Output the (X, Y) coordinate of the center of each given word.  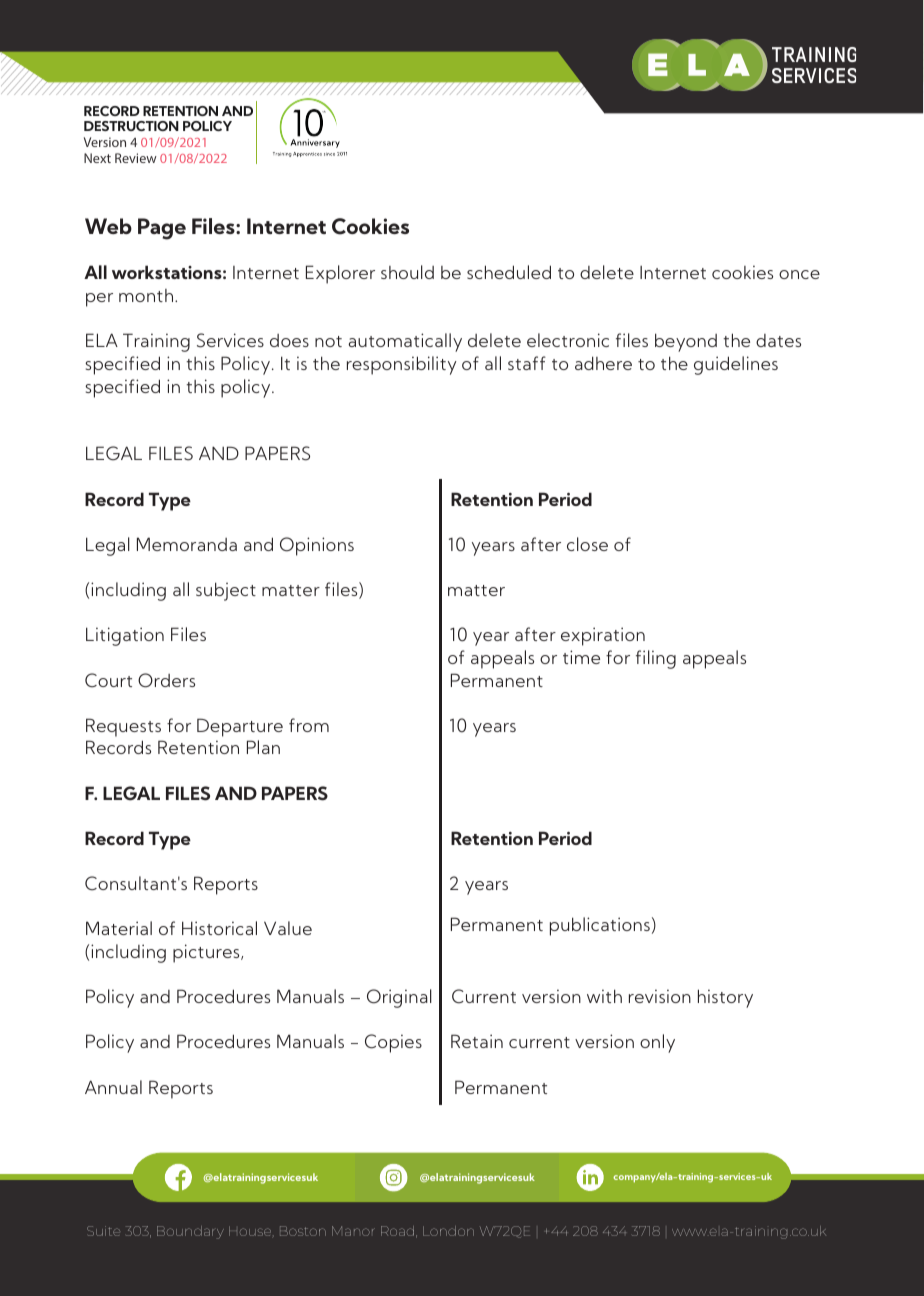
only (657, 1043)
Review (136, 158)
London (448, 1231)
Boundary (190, 1232)
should (407, 272)
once (799, 274)
